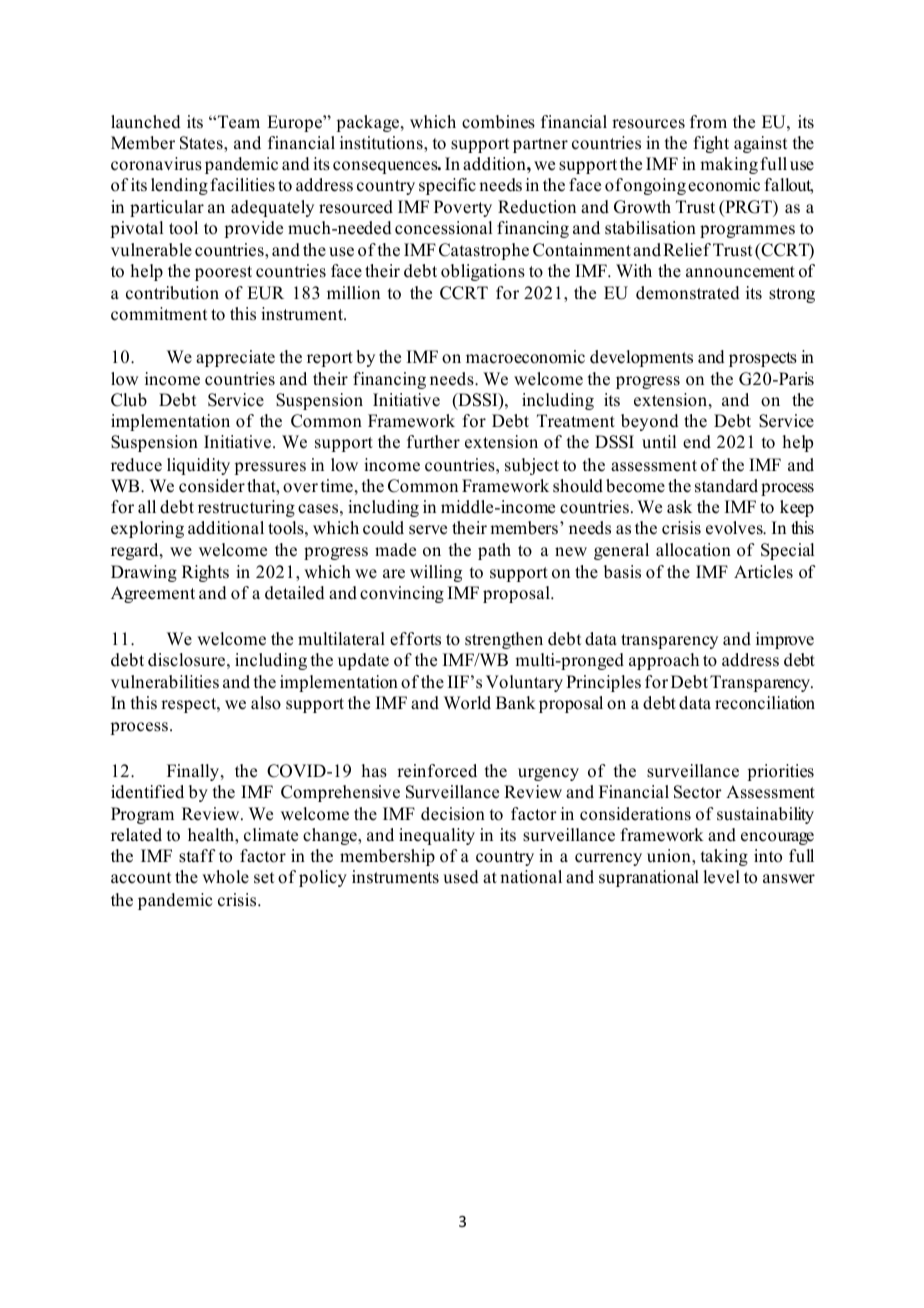 This image has width=924, height=1308. I want to click on used, so click(461, 877).
